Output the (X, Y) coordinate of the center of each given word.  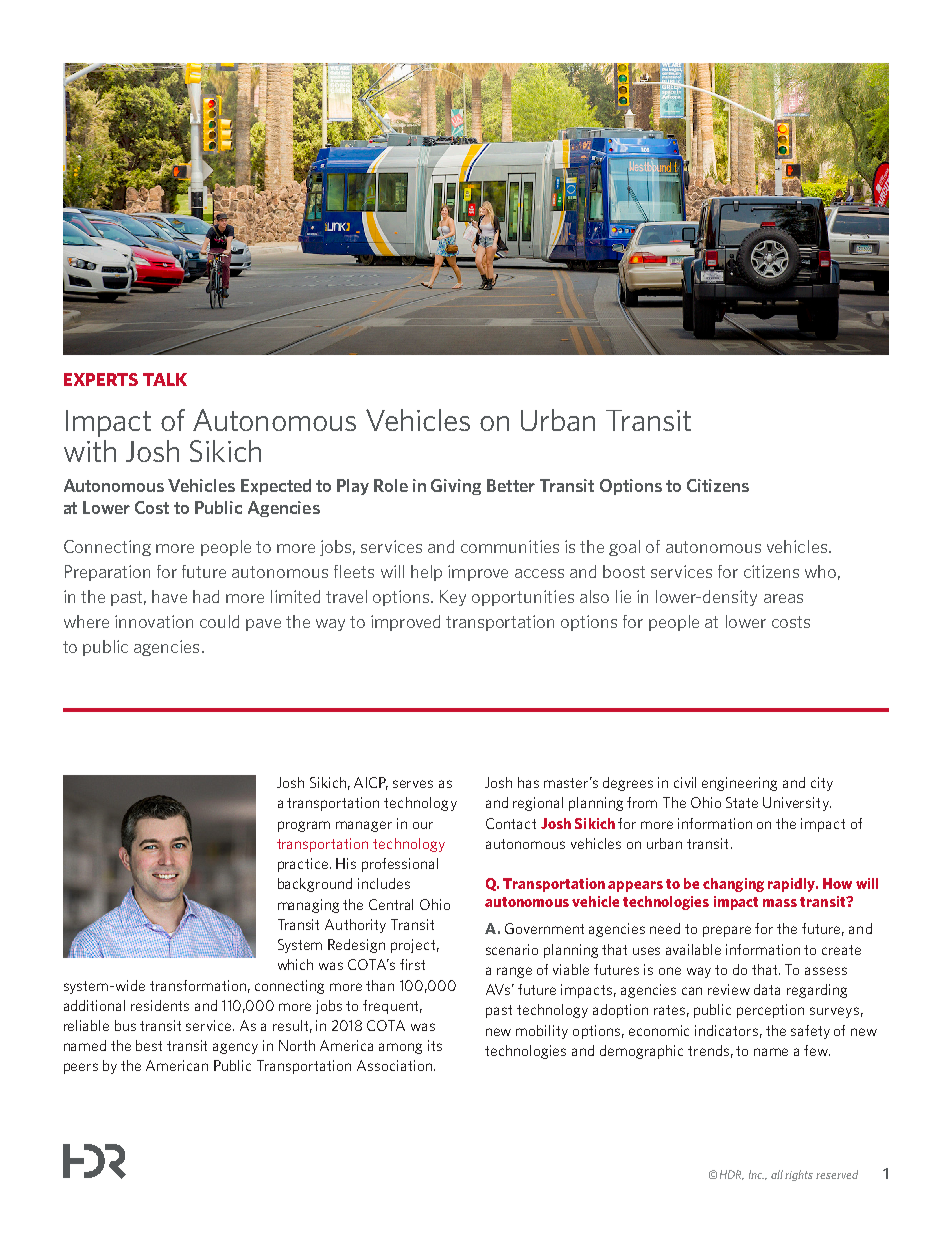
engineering (739, 784)
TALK (165, 379)
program (304, 826)
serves (413, 784)
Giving (456, 487)
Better (511, 485)
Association (394, 1065)
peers (81, 1068)
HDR (732, 1175)
